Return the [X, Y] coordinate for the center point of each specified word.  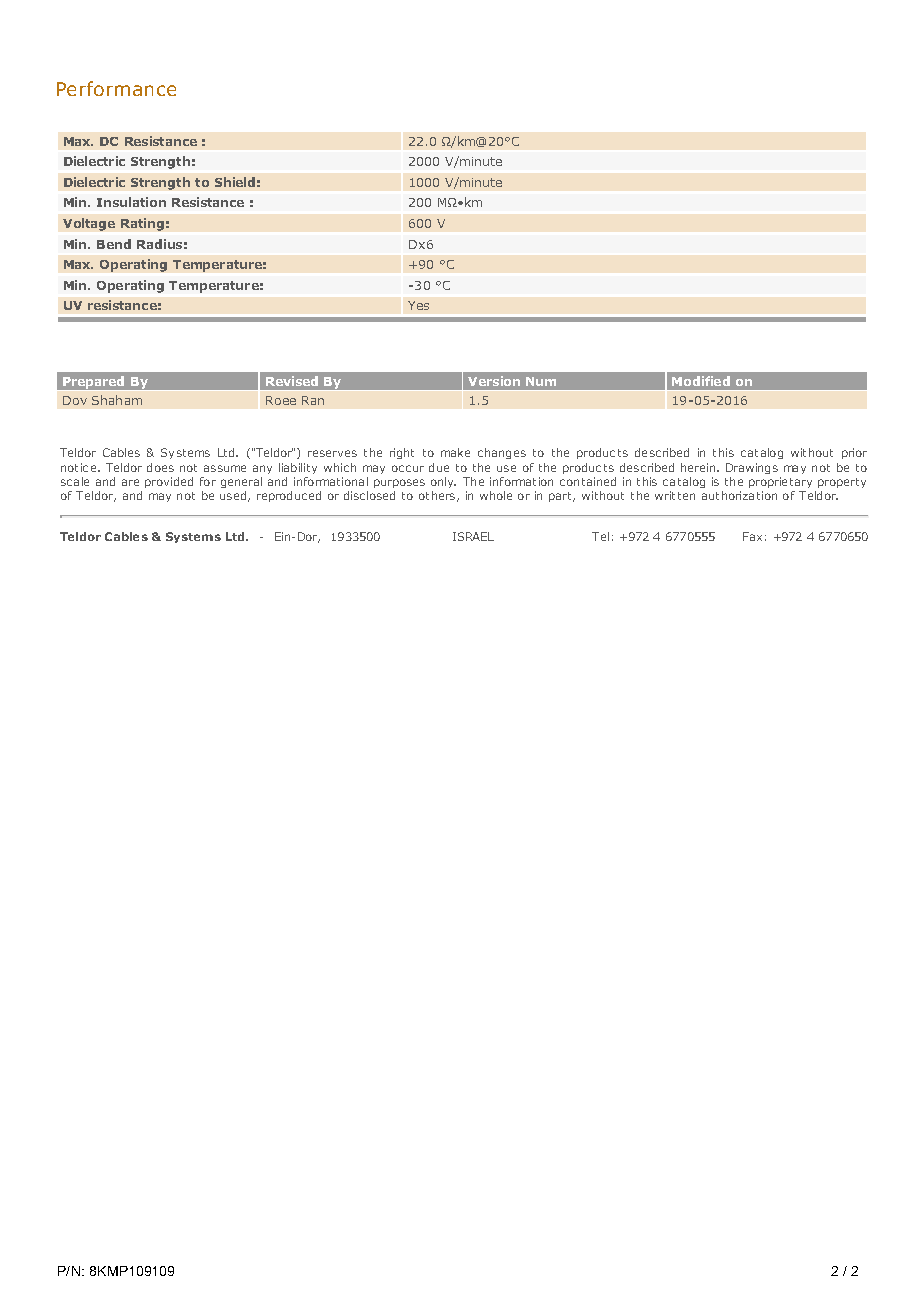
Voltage [89, 224]
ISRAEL [473, 536]
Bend [114, 244]
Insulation [131, 202]
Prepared [94, 383]
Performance [116, 88]
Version [494, 381]
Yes [418, 305]
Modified [701, 381]
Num [541, 381]
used [234, 496]
